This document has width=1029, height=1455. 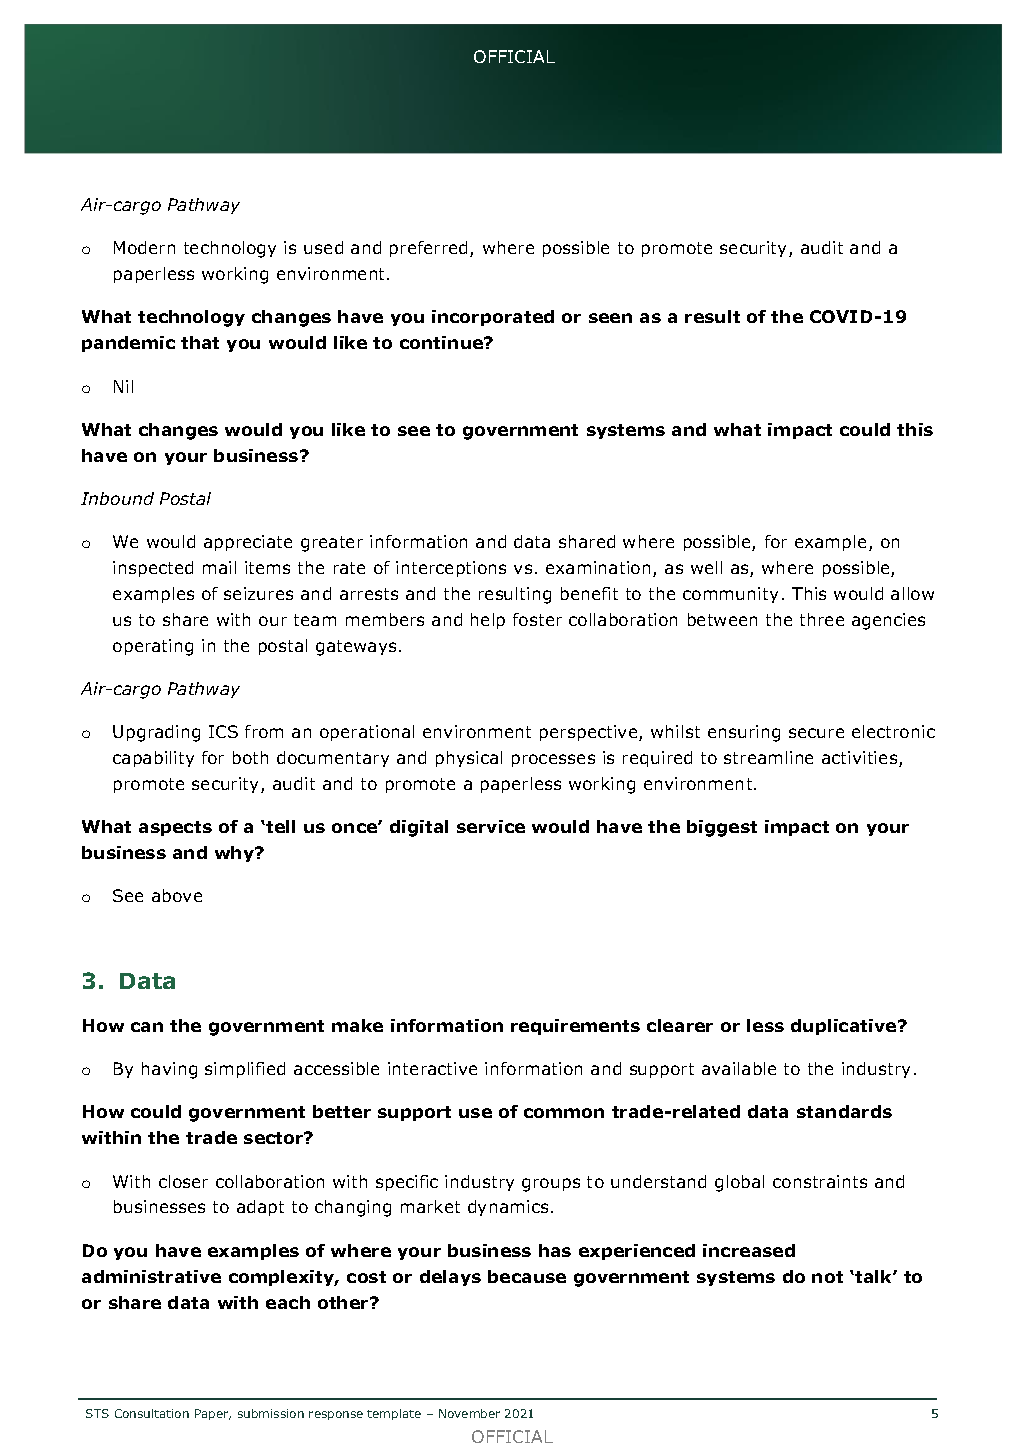 I want to click on three, so click(x=822, y=619).
